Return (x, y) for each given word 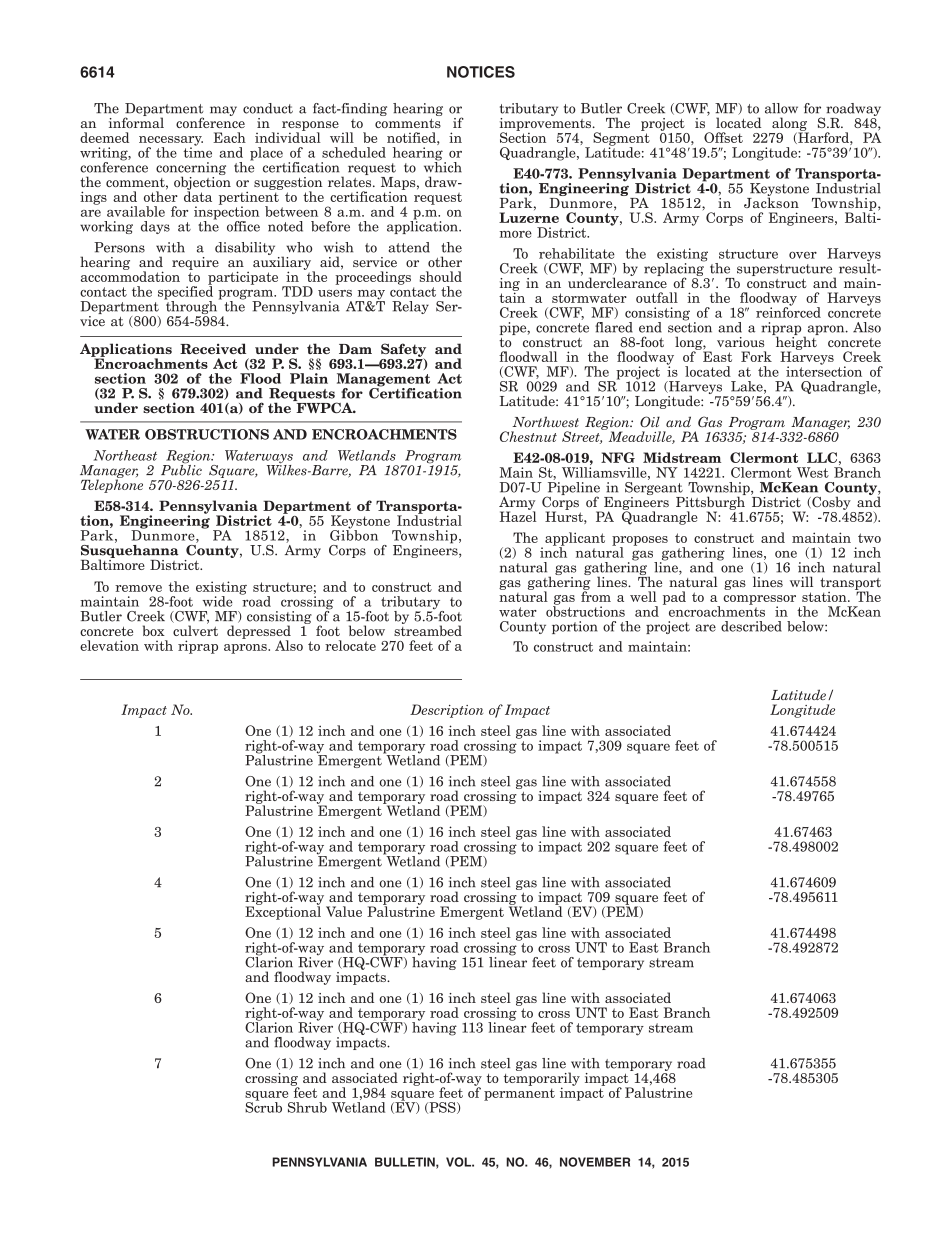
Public (181, 469)
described (751, 626)
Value (344, 911)
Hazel (518, 515)
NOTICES (481, 72)
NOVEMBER (595, 1162)
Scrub (263, 1106)
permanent (519, 1094)
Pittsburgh (711, 503)
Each (229, 137)
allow (781, 108)
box (154, 630)
